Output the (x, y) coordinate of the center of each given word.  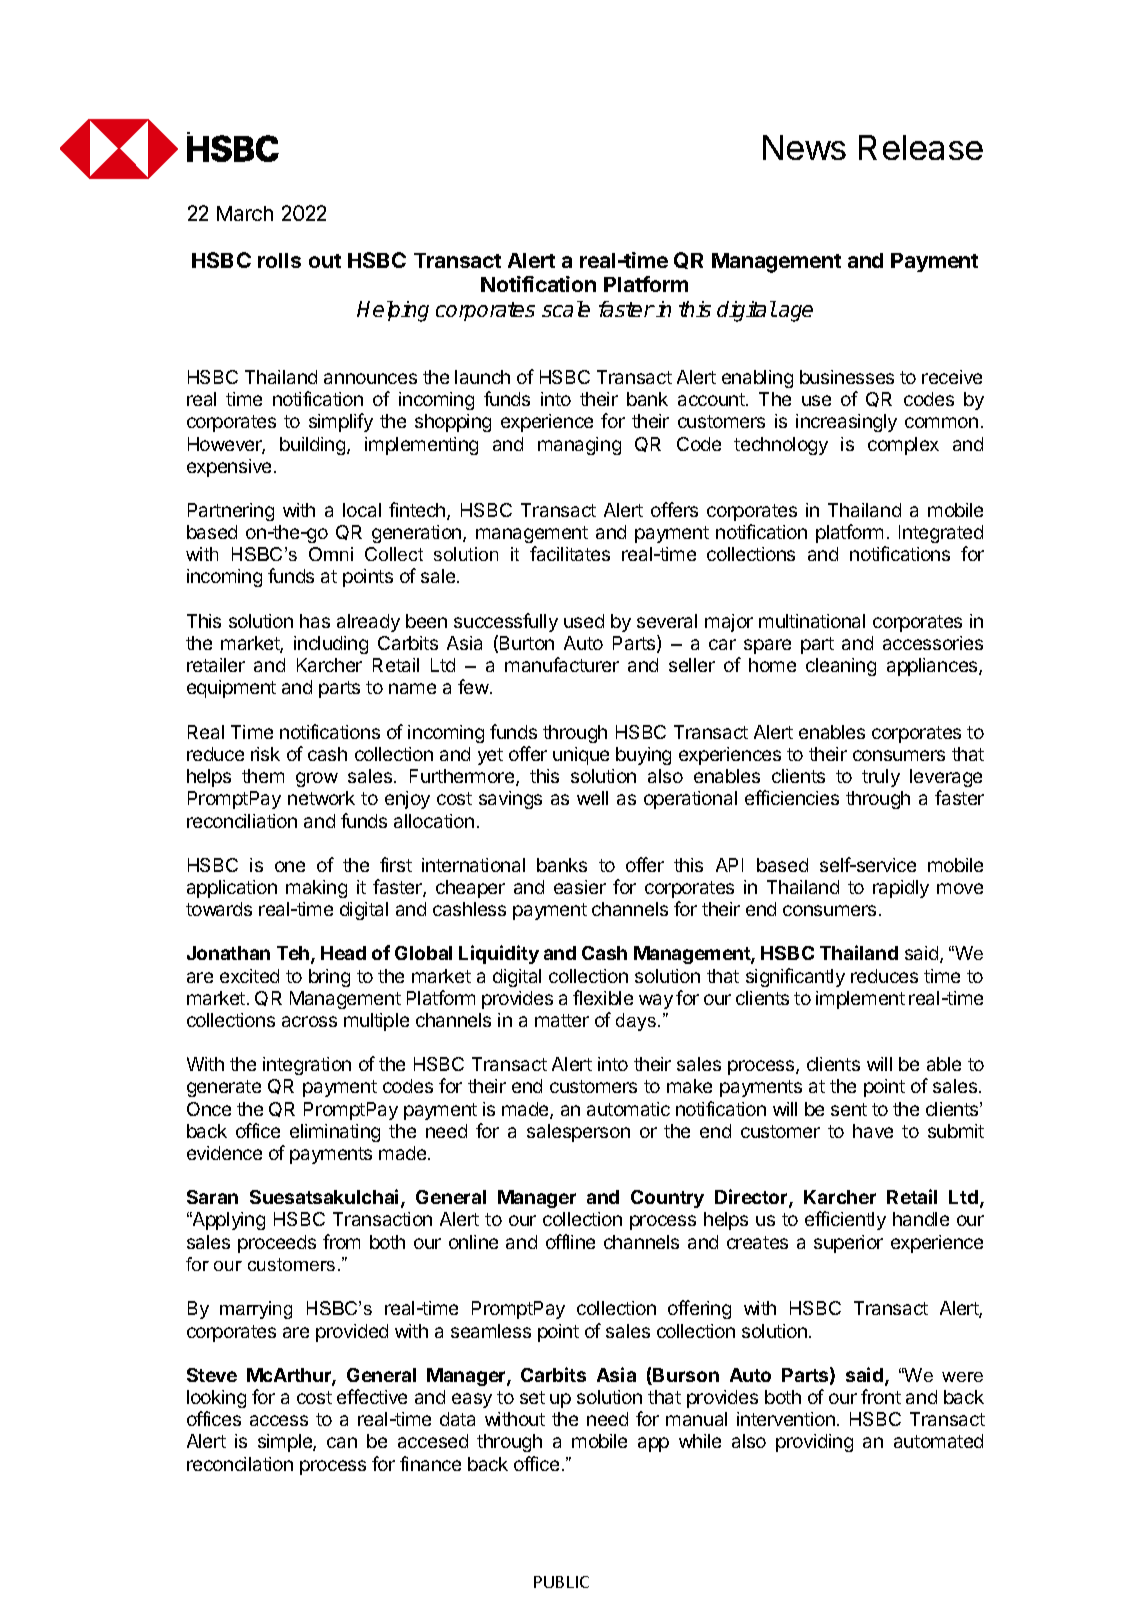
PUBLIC (561, 1582)
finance (430, 1463)
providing (814, 1443)
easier (580, 887)
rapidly (901, 889)
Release (921, 147)
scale (566, 309)
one (290, 866)
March (245, 213)
